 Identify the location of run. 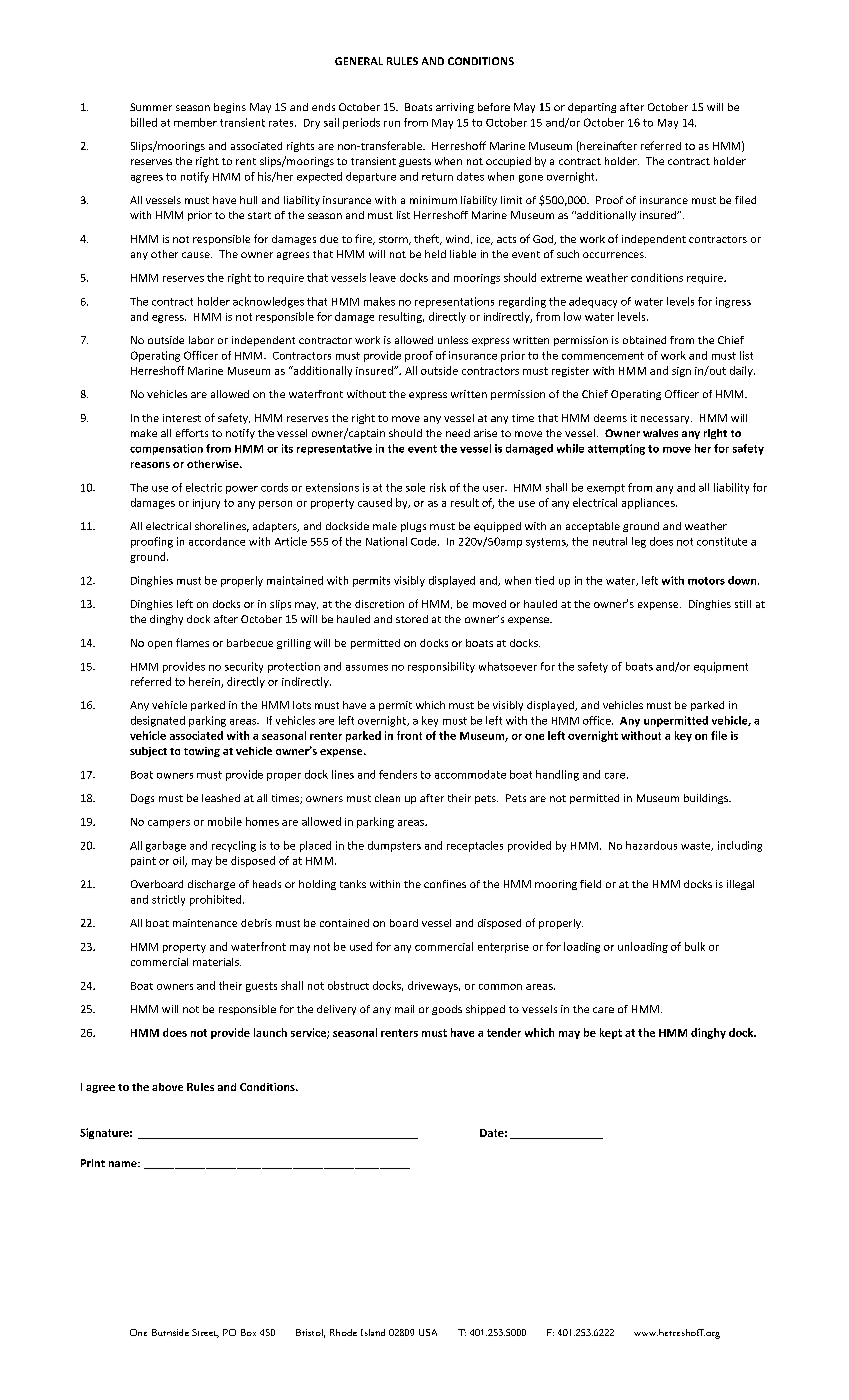
(392, 124).
